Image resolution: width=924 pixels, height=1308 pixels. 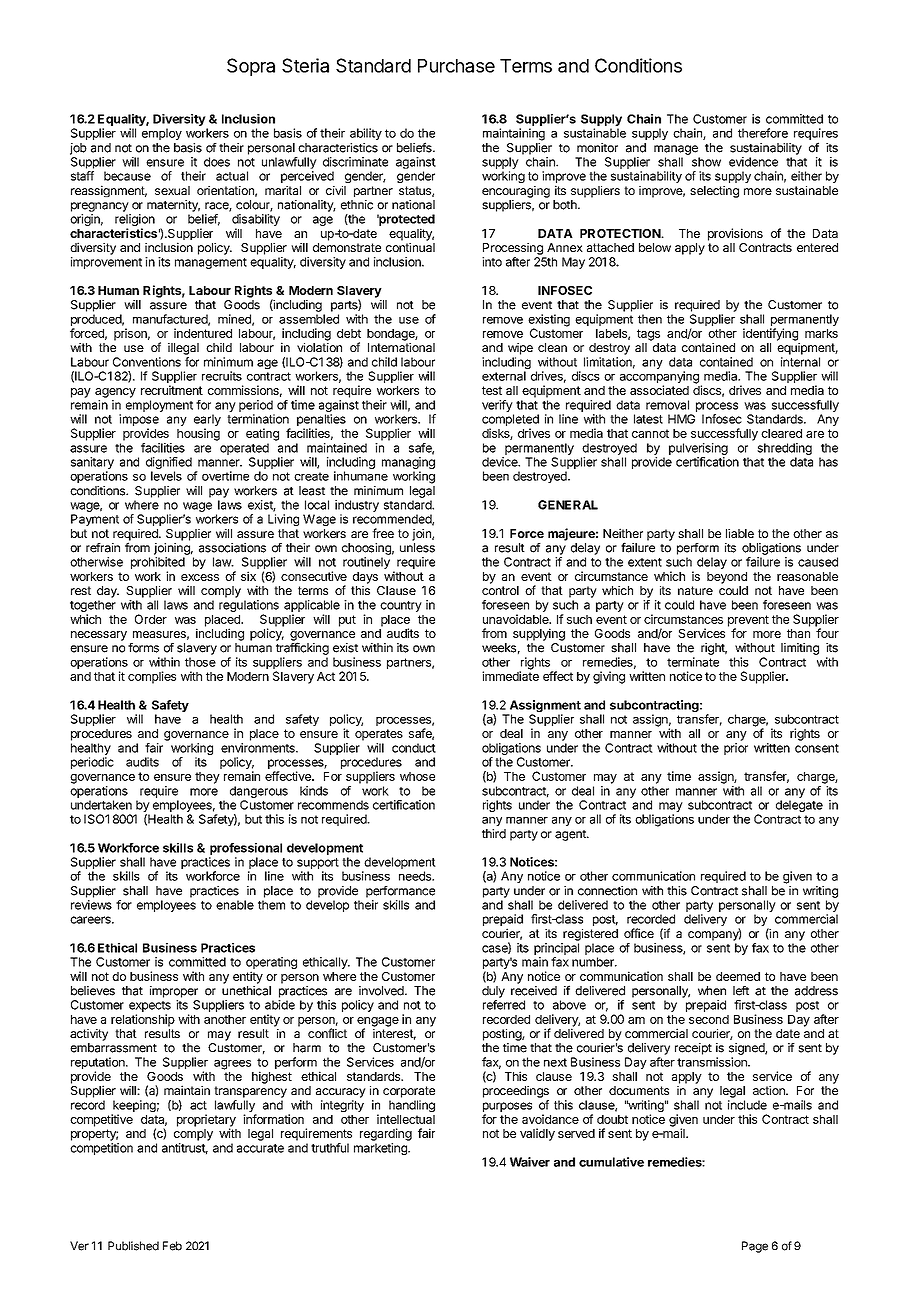 What do you see at coordinates (693, 662) in the screenshot?
I see `terminate` at bounding box center [693, 662].
